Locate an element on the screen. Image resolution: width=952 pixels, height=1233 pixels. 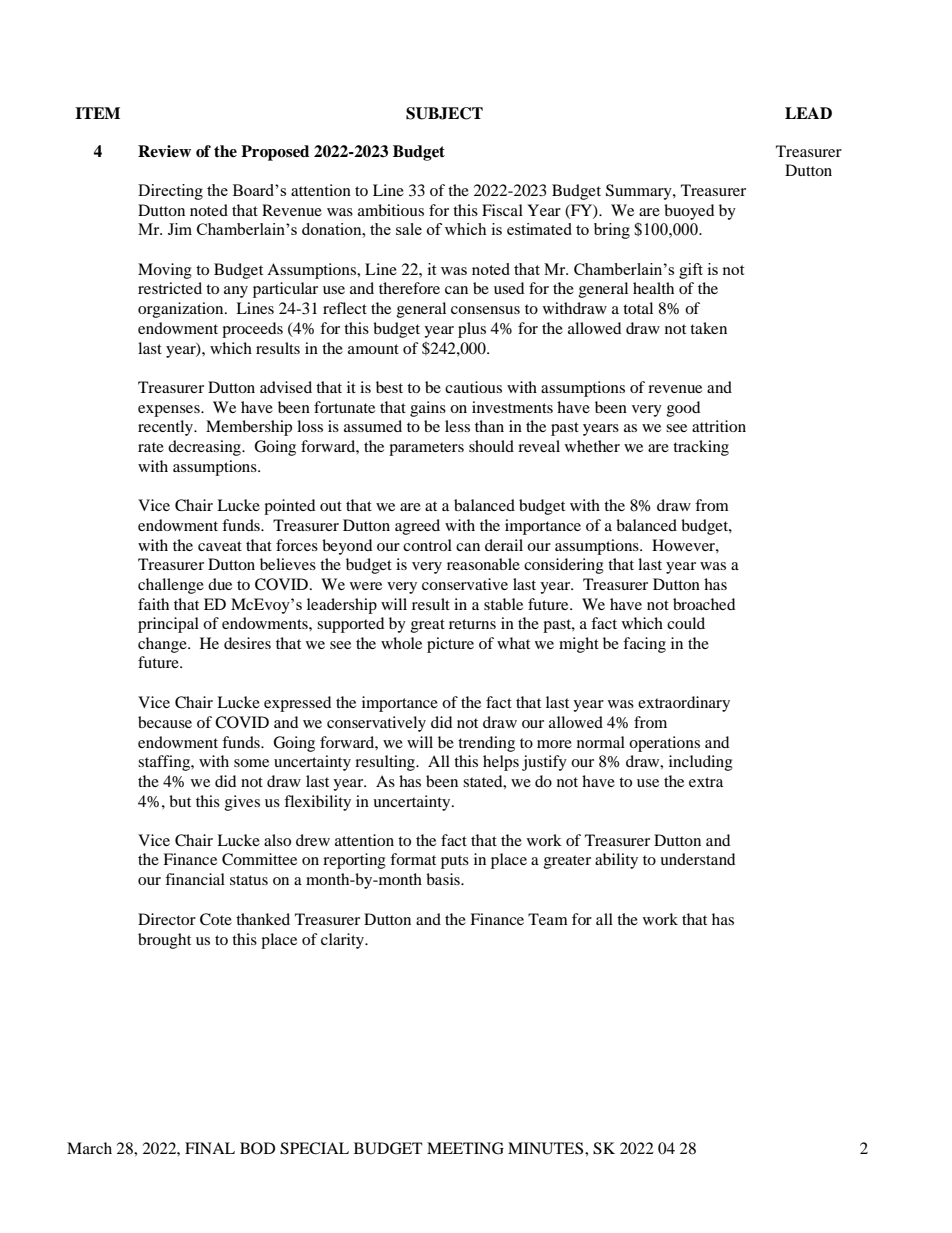
SUBJECT is located at coordinates (444, 113).
